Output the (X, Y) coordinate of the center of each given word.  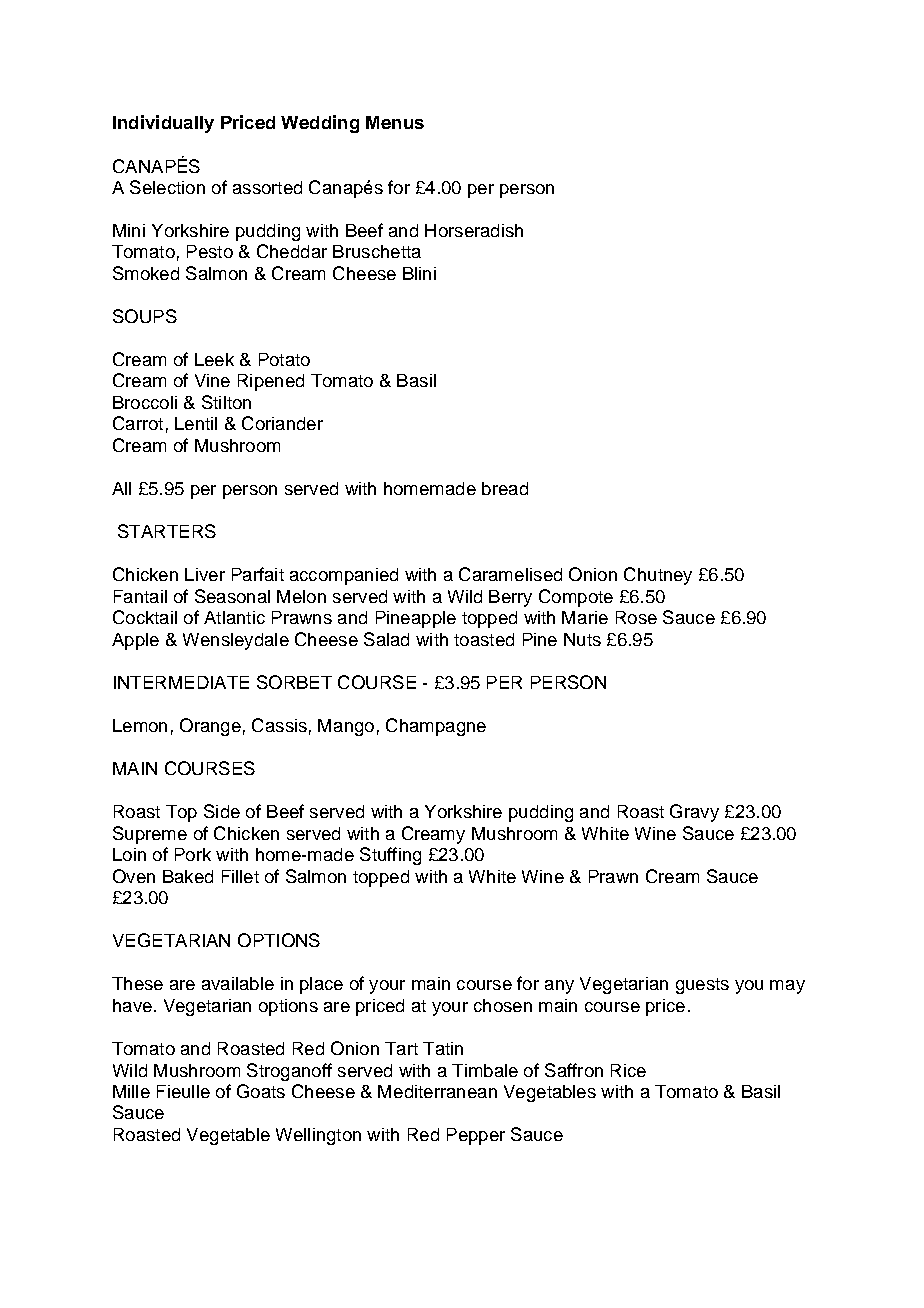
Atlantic (234, 617)
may (787, 987)
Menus (395, 122)
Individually (163, 124)
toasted (484, 639)
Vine (212, 380)
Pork (193, 854)
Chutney (658, 576)
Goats (261, 1091)
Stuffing (390, 856)
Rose (636, 617)
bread (505, 488)
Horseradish (474, 230)
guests (702, 986)
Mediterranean (437, 1091)
